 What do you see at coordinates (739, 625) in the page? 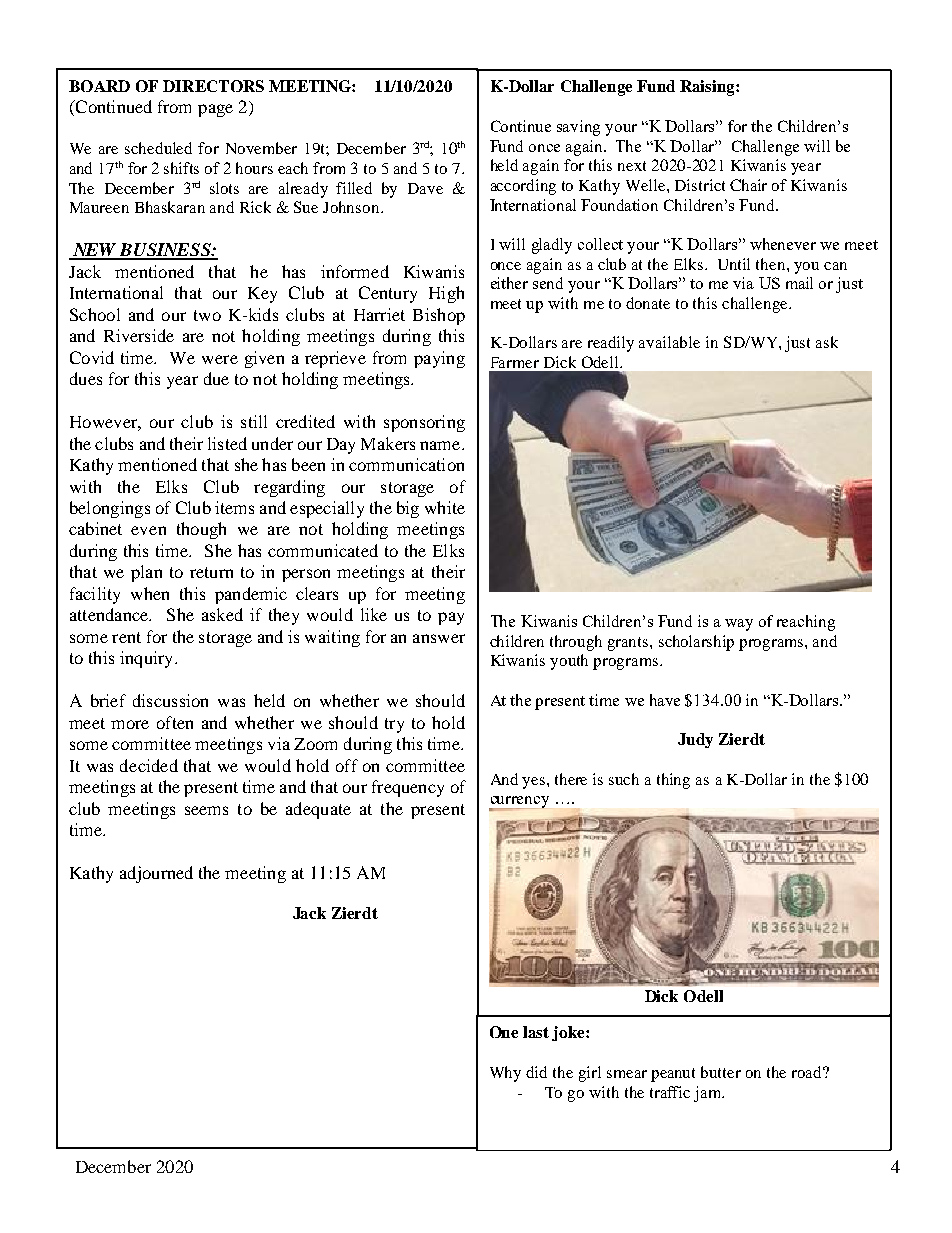
I see `way` at bounding box center [739, 625].
